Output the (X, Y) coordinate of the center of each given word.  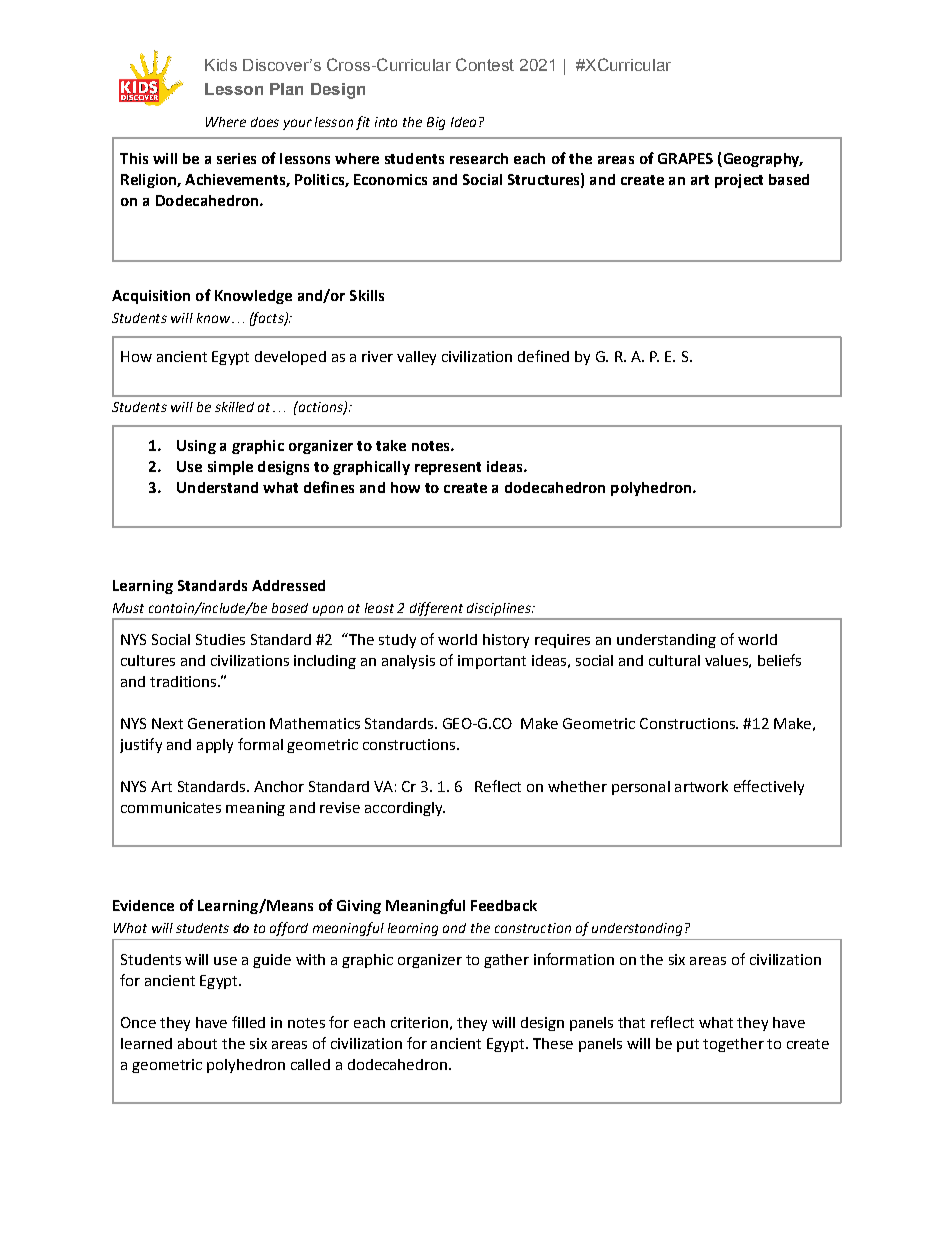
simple (230, 468)
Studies (220, 639)
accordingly (405, 809)
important (492, 662)
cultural (674, 660)
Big (436, 123)
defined (543, 356)
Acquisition (151, 297)
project (739, 181)
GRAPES (685, 158)
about (197, 1043)
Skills (367, 295)
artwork (701, 786)
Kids (221, 65)
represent (448, 468)
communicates (171, 807)
